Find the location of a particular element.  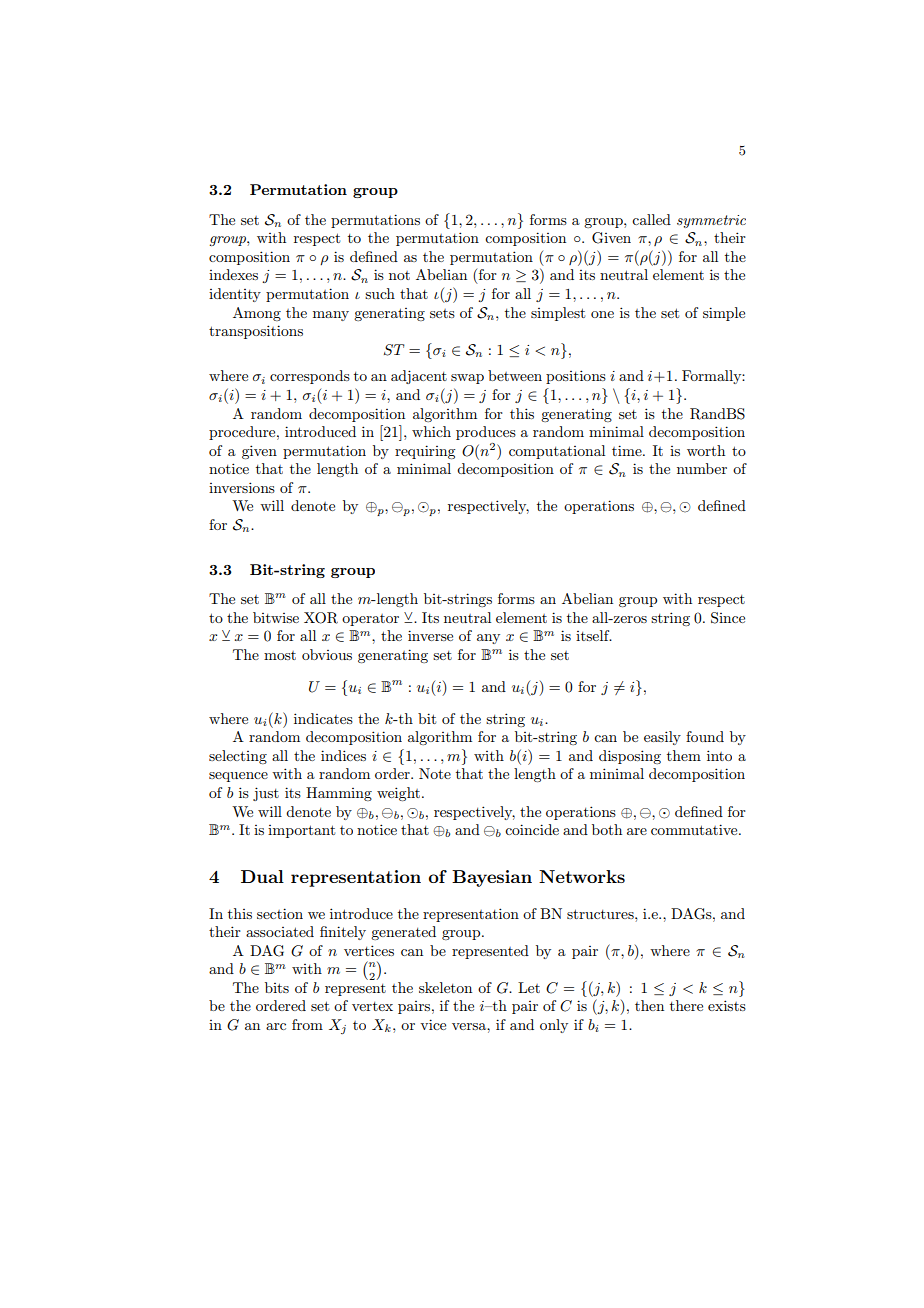

sets is located at coordinates (442, 313).
